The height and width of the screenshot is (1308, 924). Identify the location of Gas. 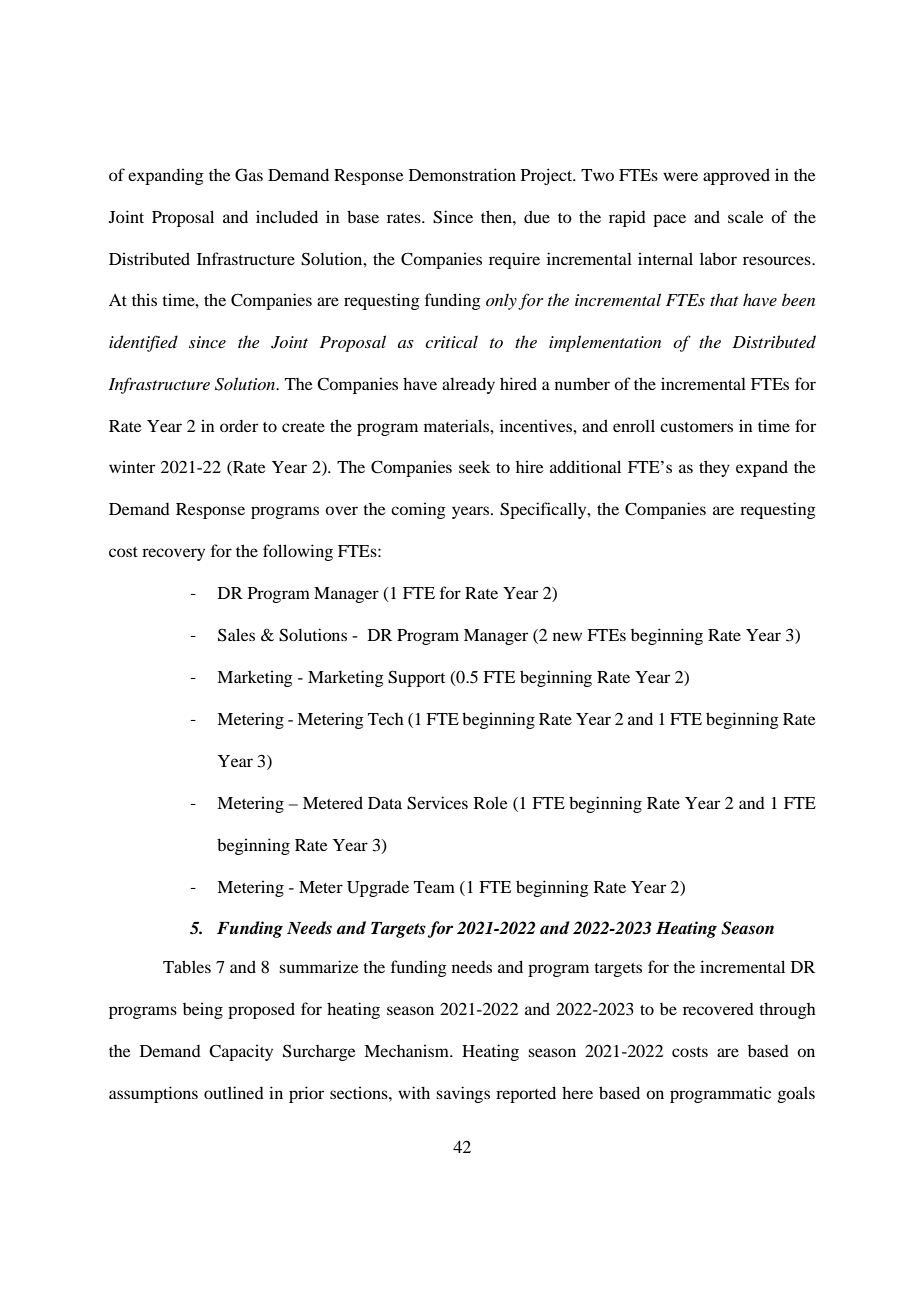
(249, 175).
